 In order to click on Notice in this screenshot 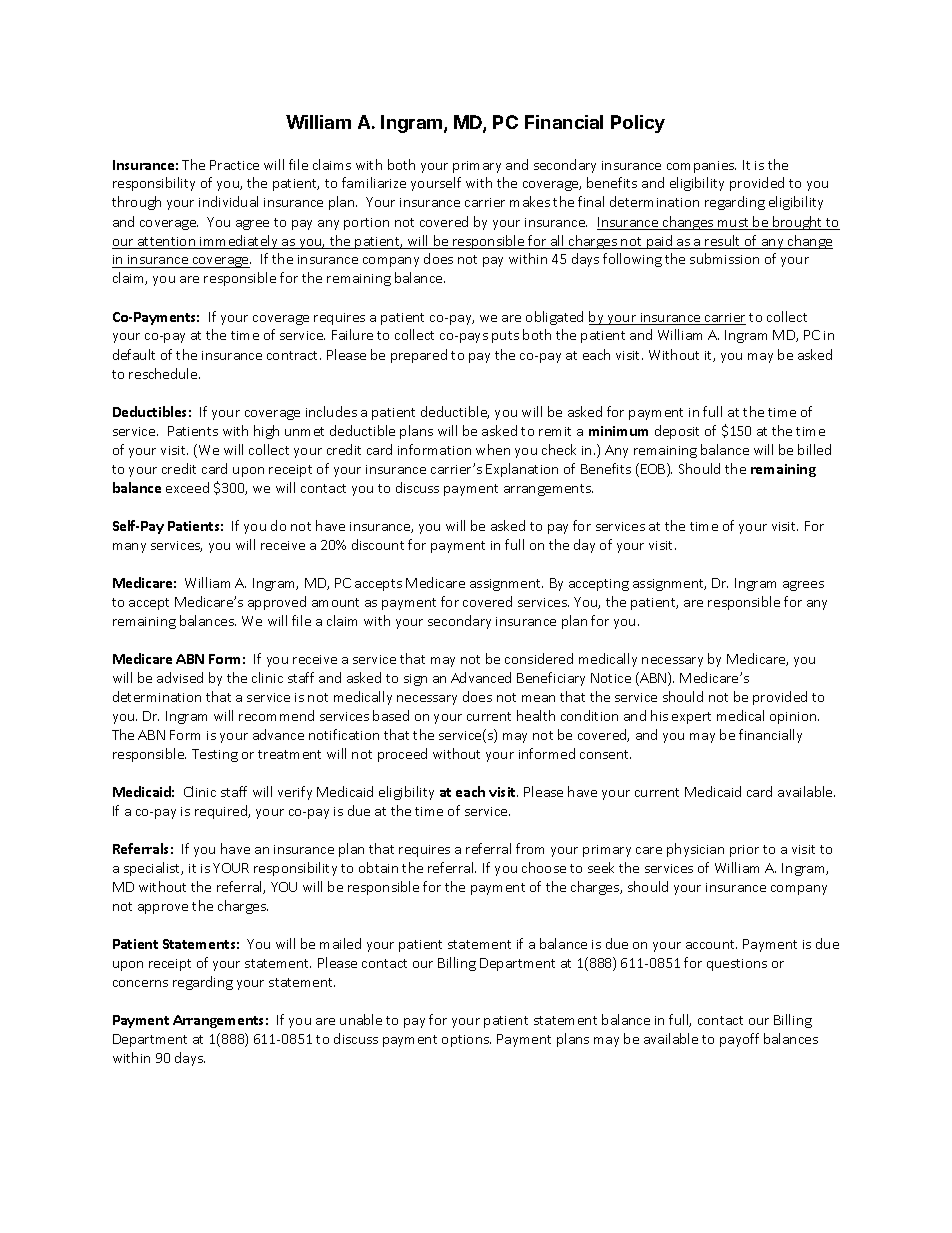, I will do `click(611, 678)`.
